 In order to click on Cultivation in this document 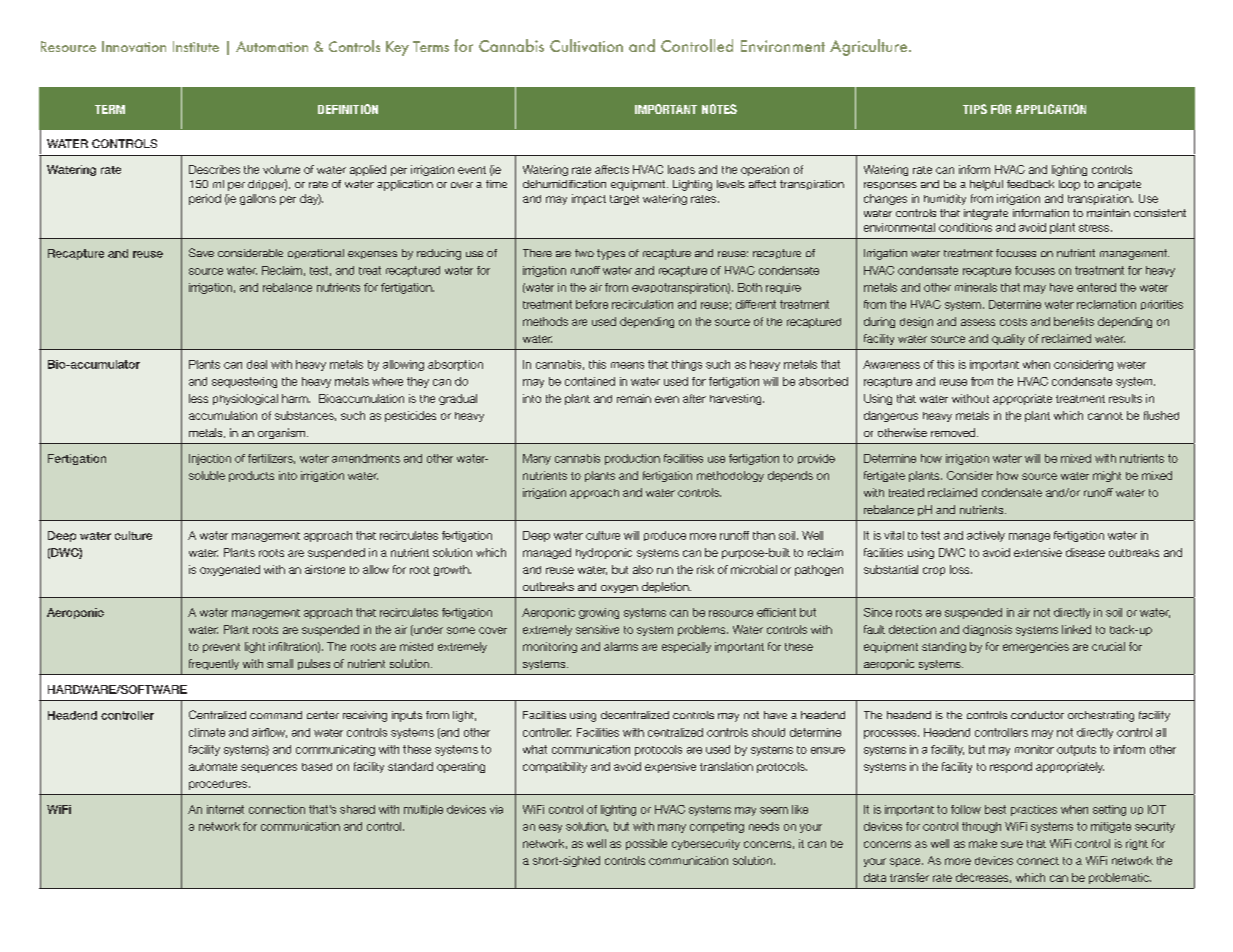, I will do `click(586, 45)`.
